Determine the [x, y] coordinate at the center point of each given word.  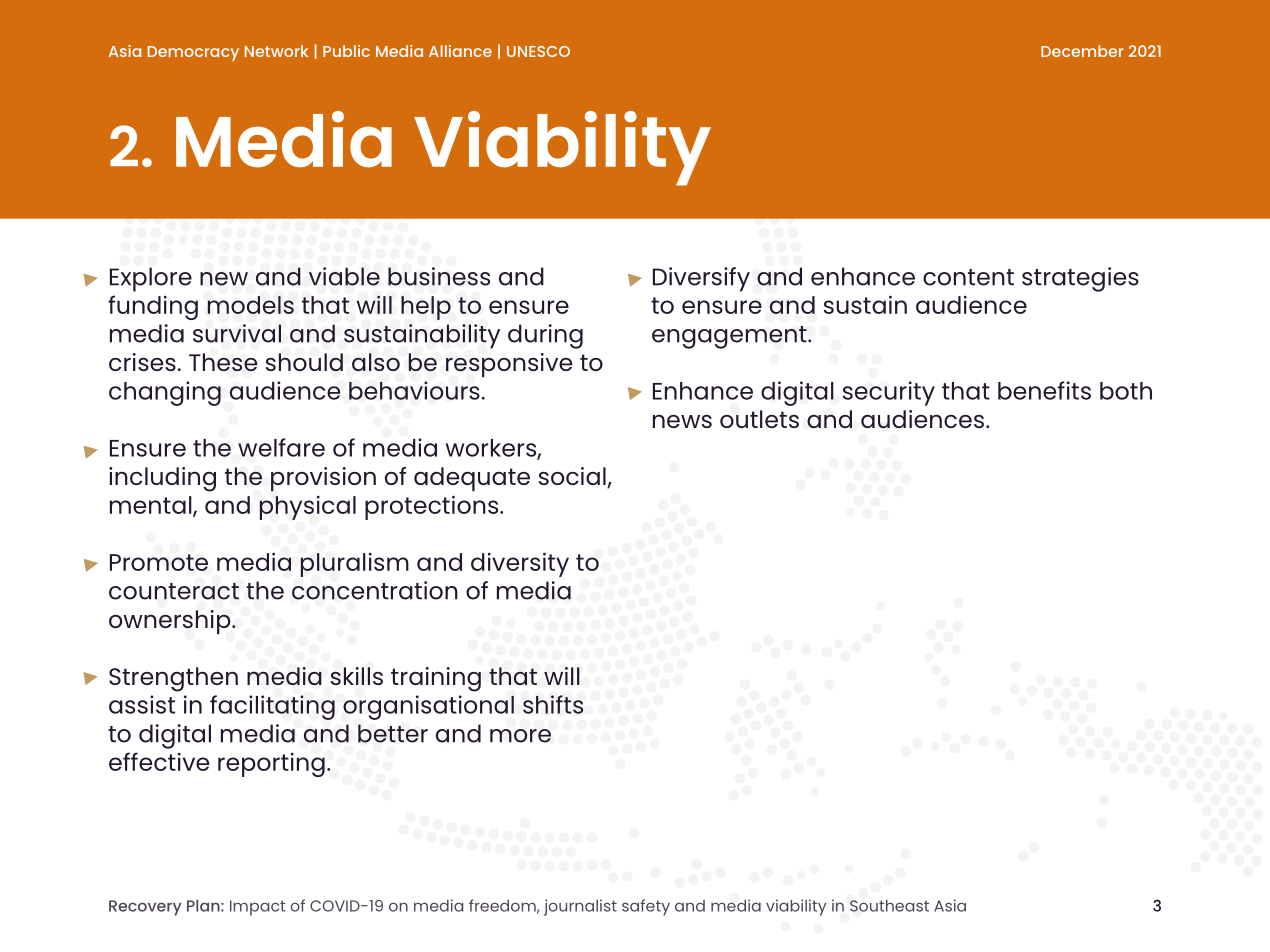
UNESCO [538, 51]
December [1082, 51]
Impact [257, 908]
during [545, 336]
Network [276, 51]
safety [646, 907]
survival [237, 333]
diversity [520, 564]
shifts [553, 704]
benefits [1044, 390]
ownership [171, 622]
